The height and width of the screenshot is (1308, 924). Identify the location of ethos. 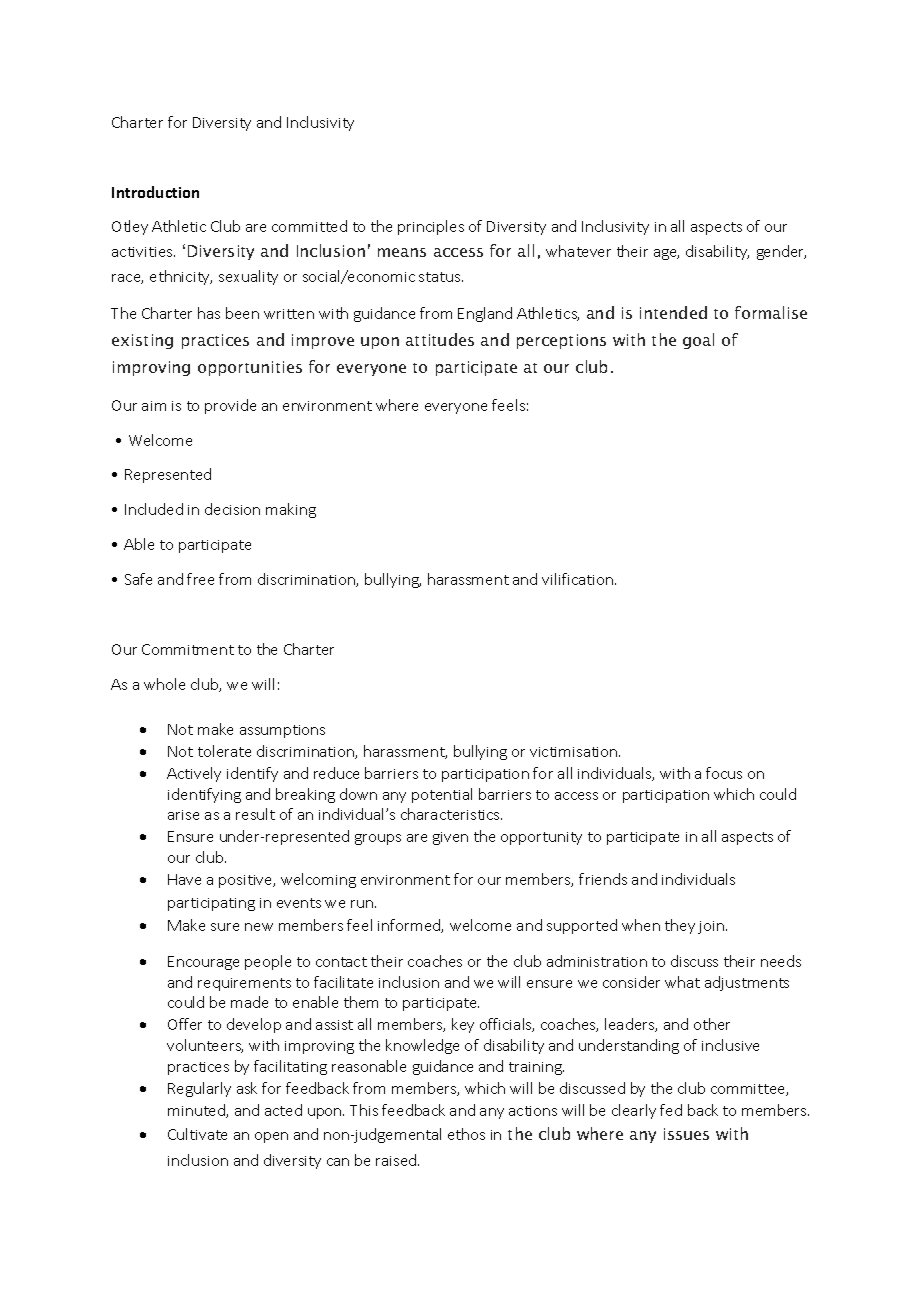
(466, 1134).
